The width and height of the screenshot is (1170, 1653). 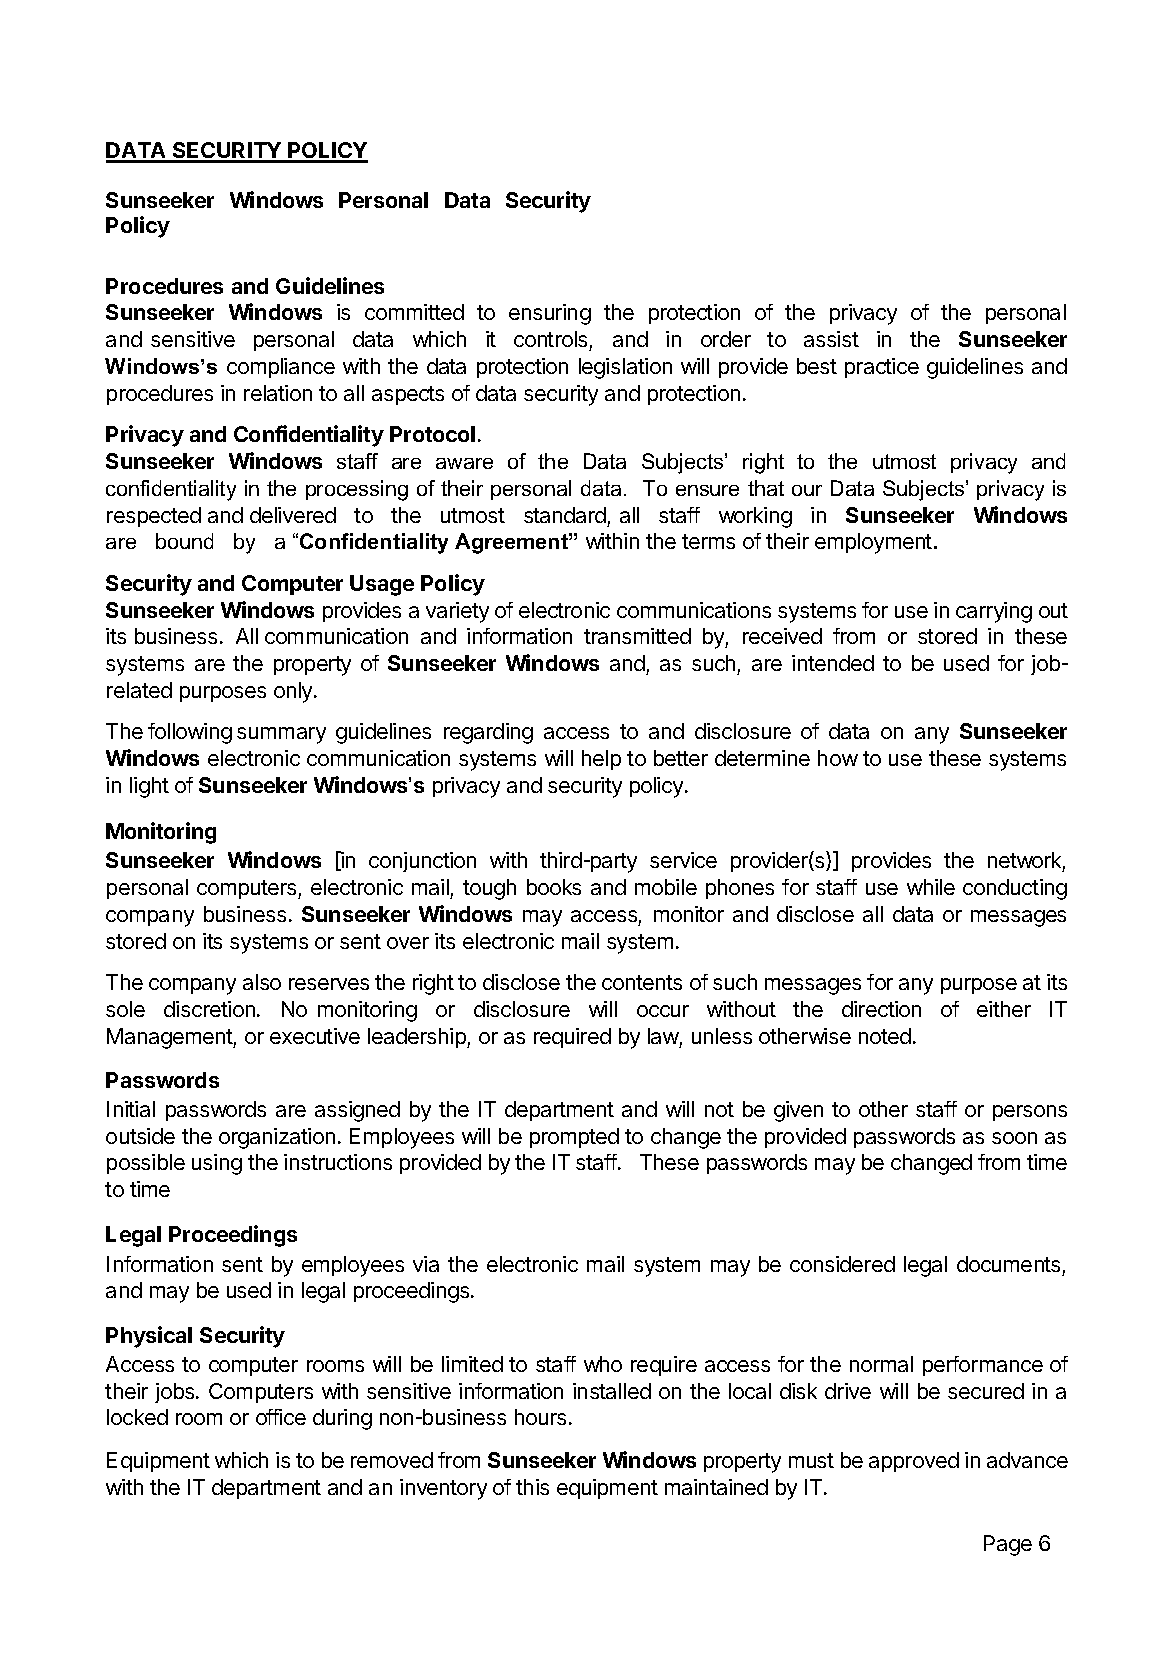 I want to click on this, so click(x=532, y=1487).
